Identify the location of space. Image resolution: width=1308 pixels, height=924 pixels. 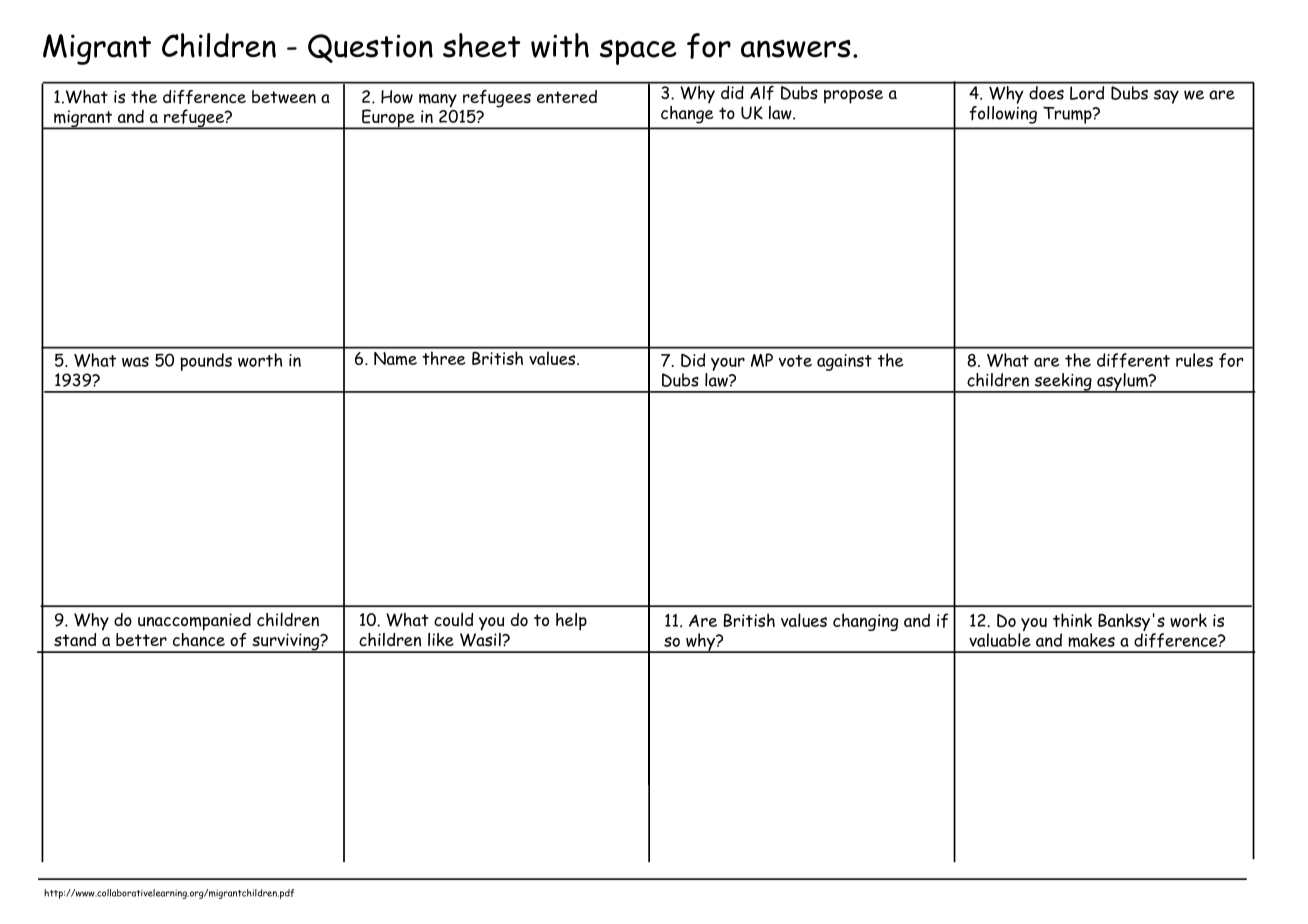
(638, 52).
